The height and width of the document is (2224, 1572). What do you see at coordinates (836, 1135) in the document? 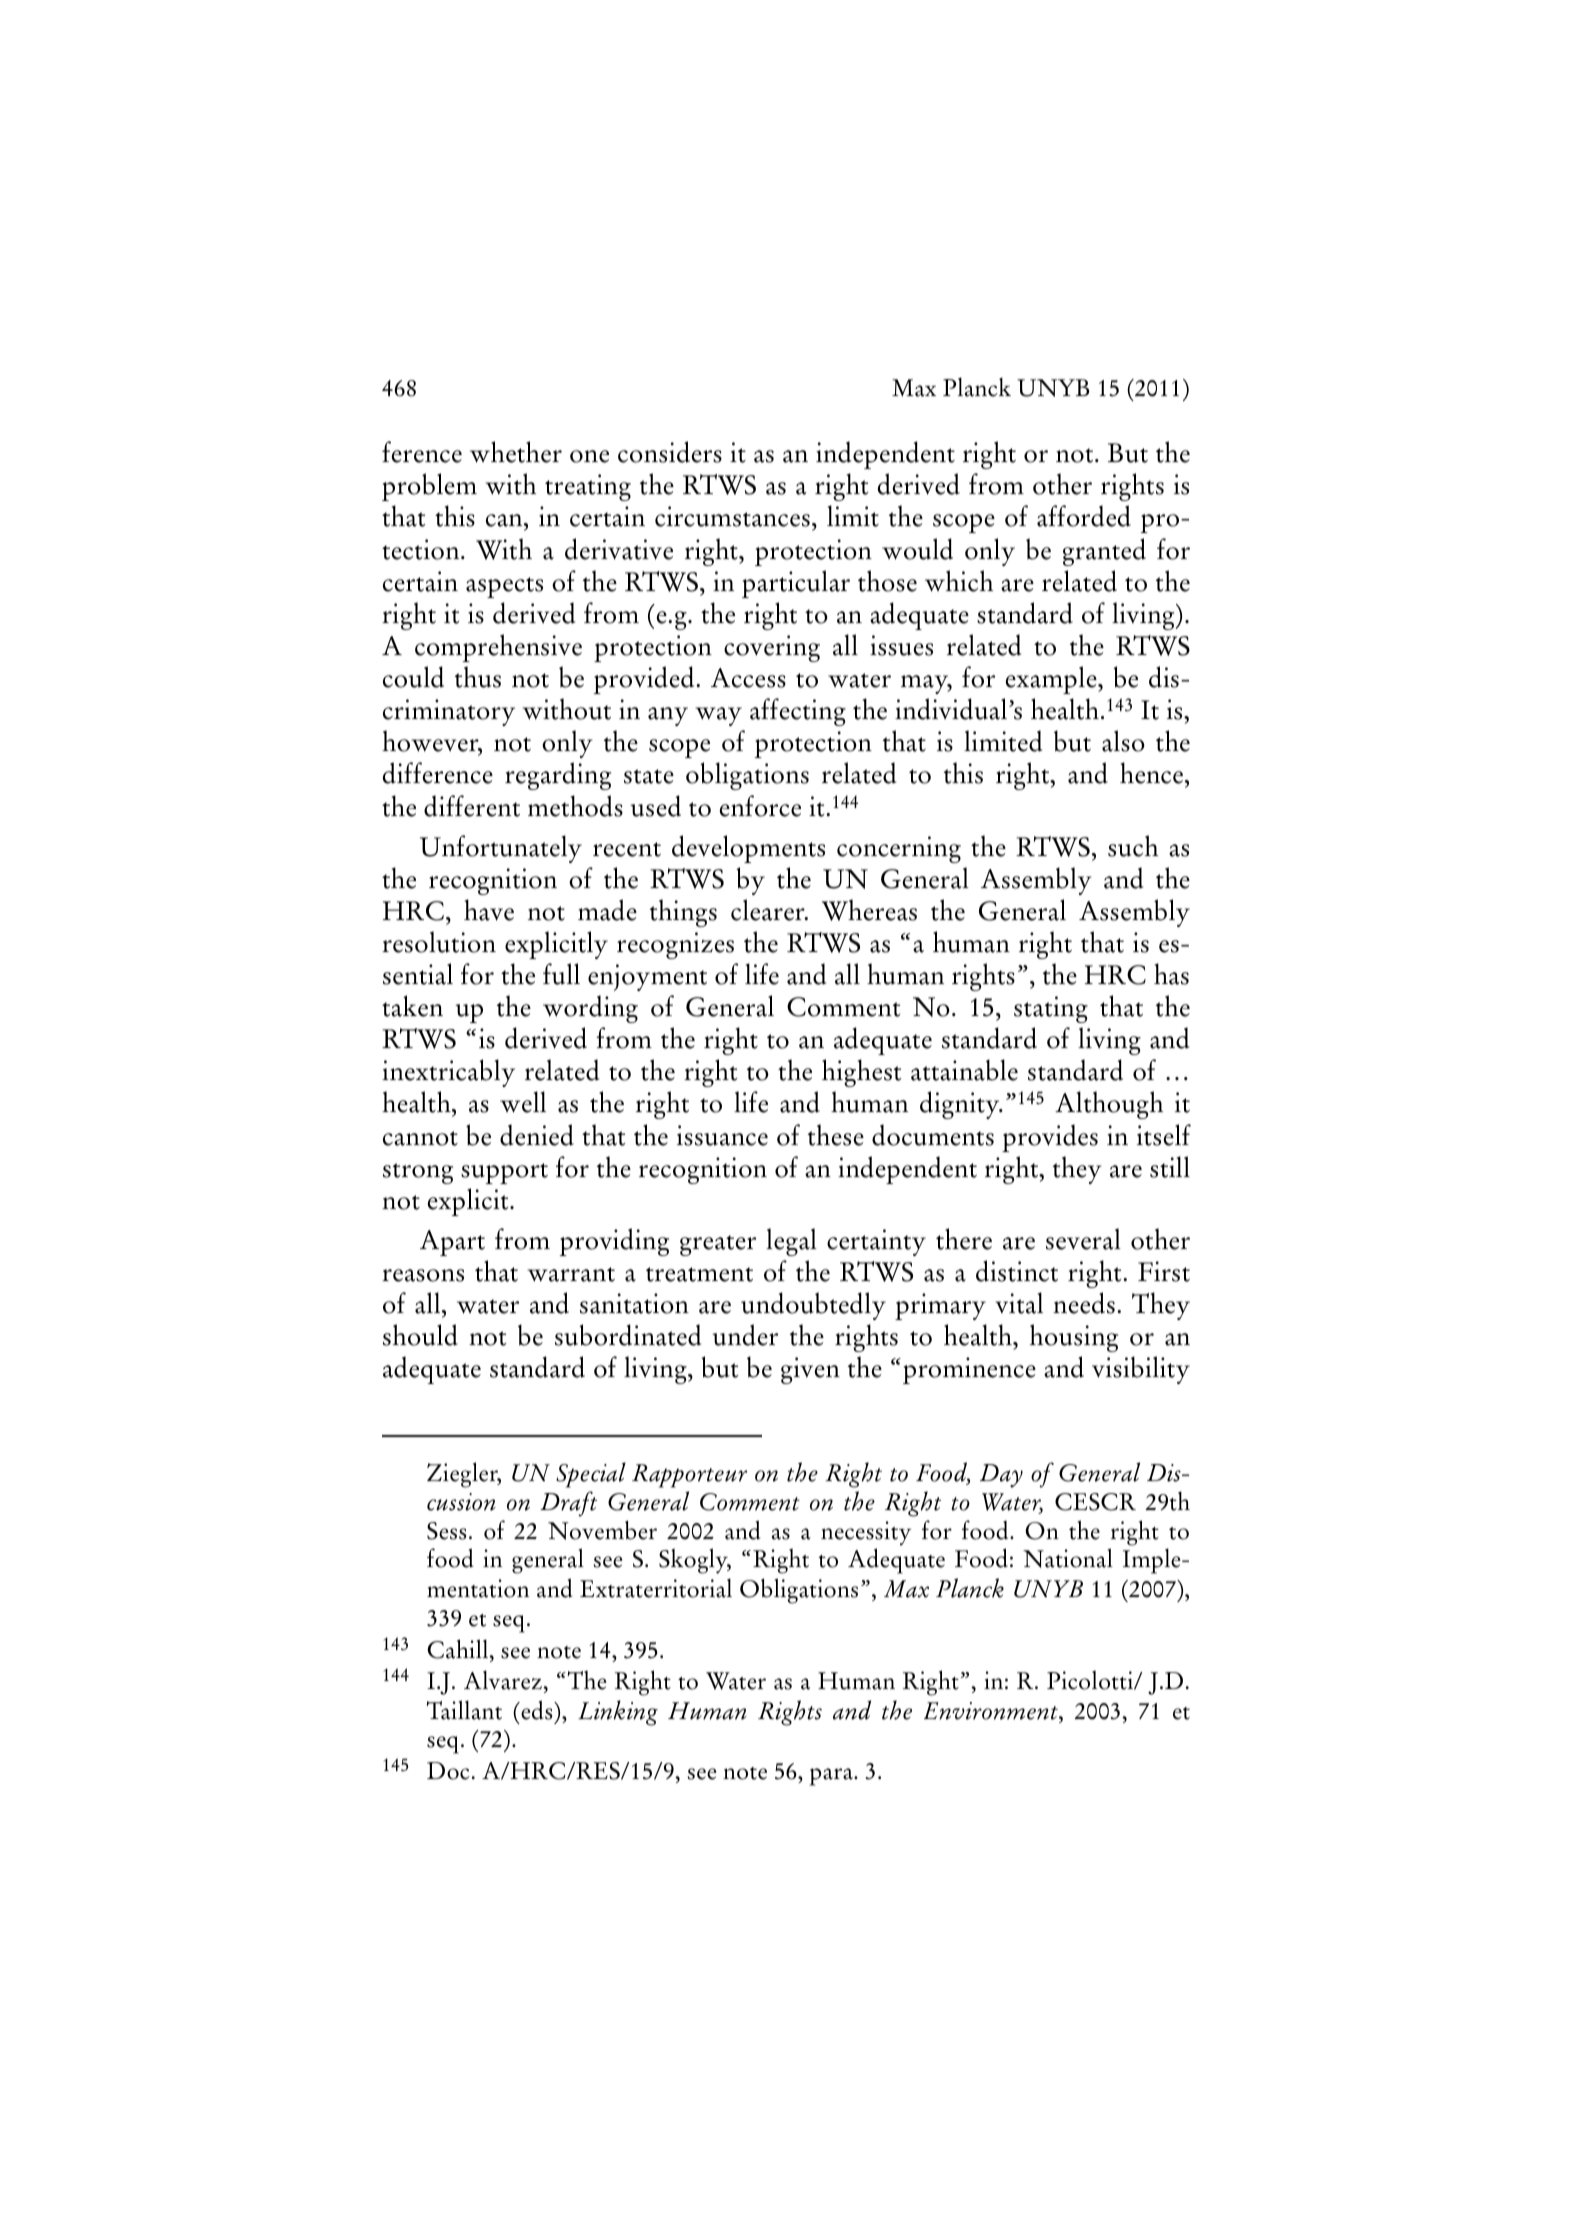
I see `these` at bounding box center [836, 1135].
